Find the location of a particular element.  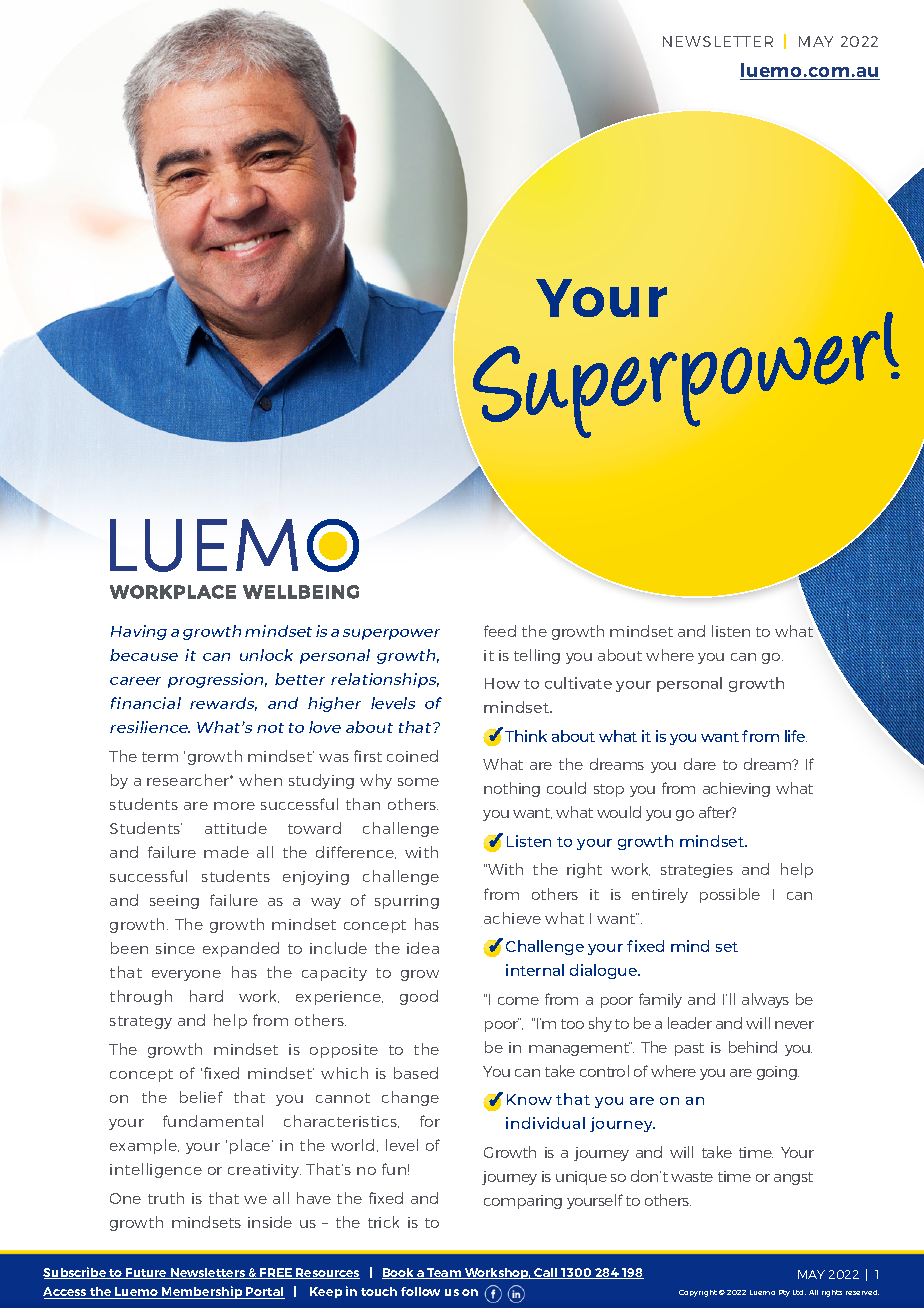

going is located at coordinates (778, 1073).
